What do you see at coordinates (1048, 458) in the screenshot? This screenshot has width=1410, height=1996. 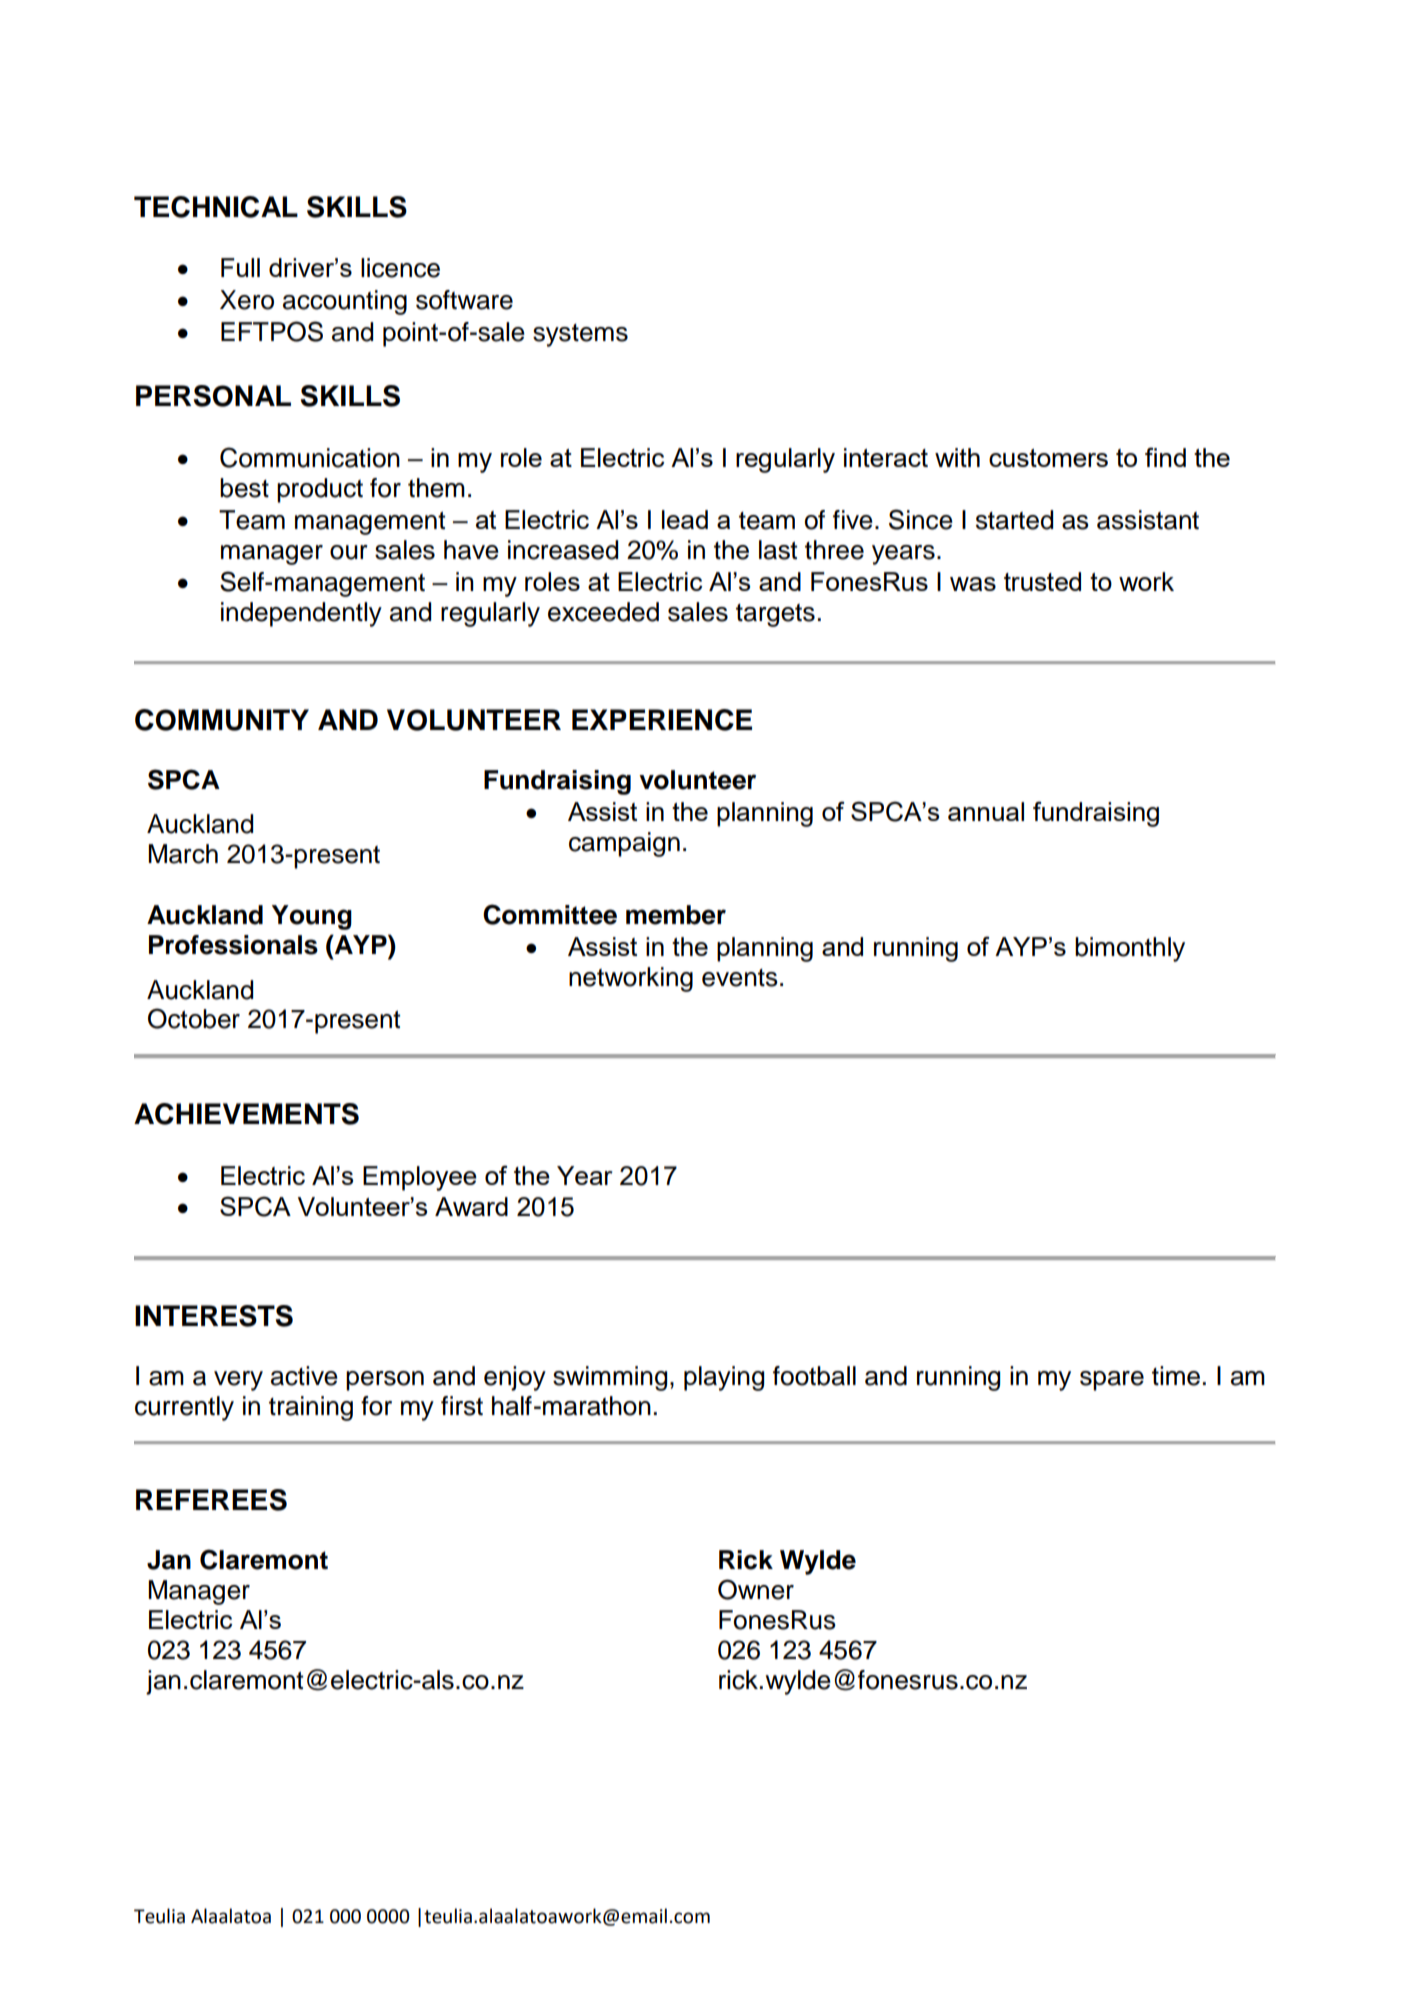 I see `customers` at bounding box center [1048, 458].
